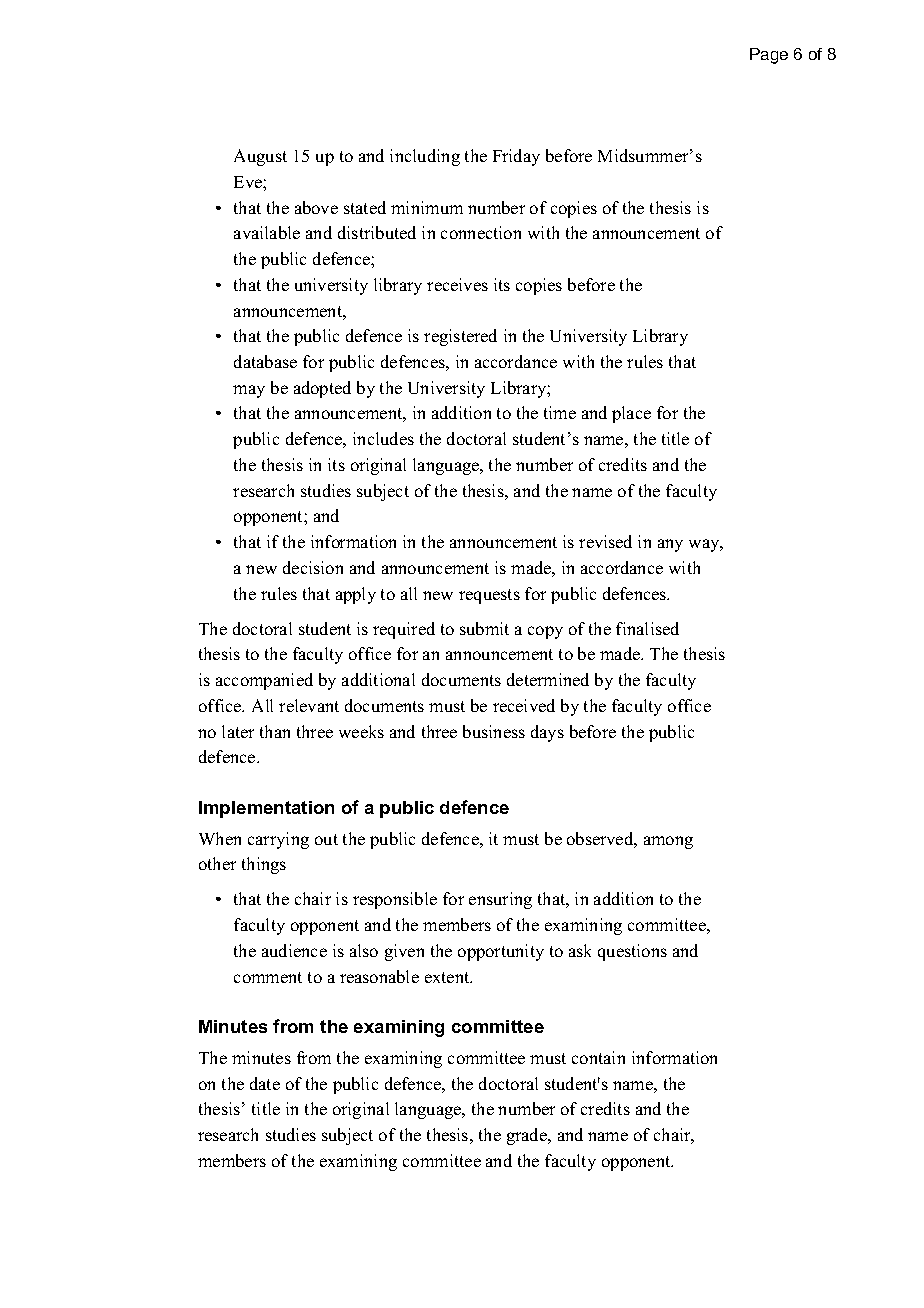  What do you see at coordinates (560, 412) in the screenshot?
I see `time` at bounding box center [560, 412].
